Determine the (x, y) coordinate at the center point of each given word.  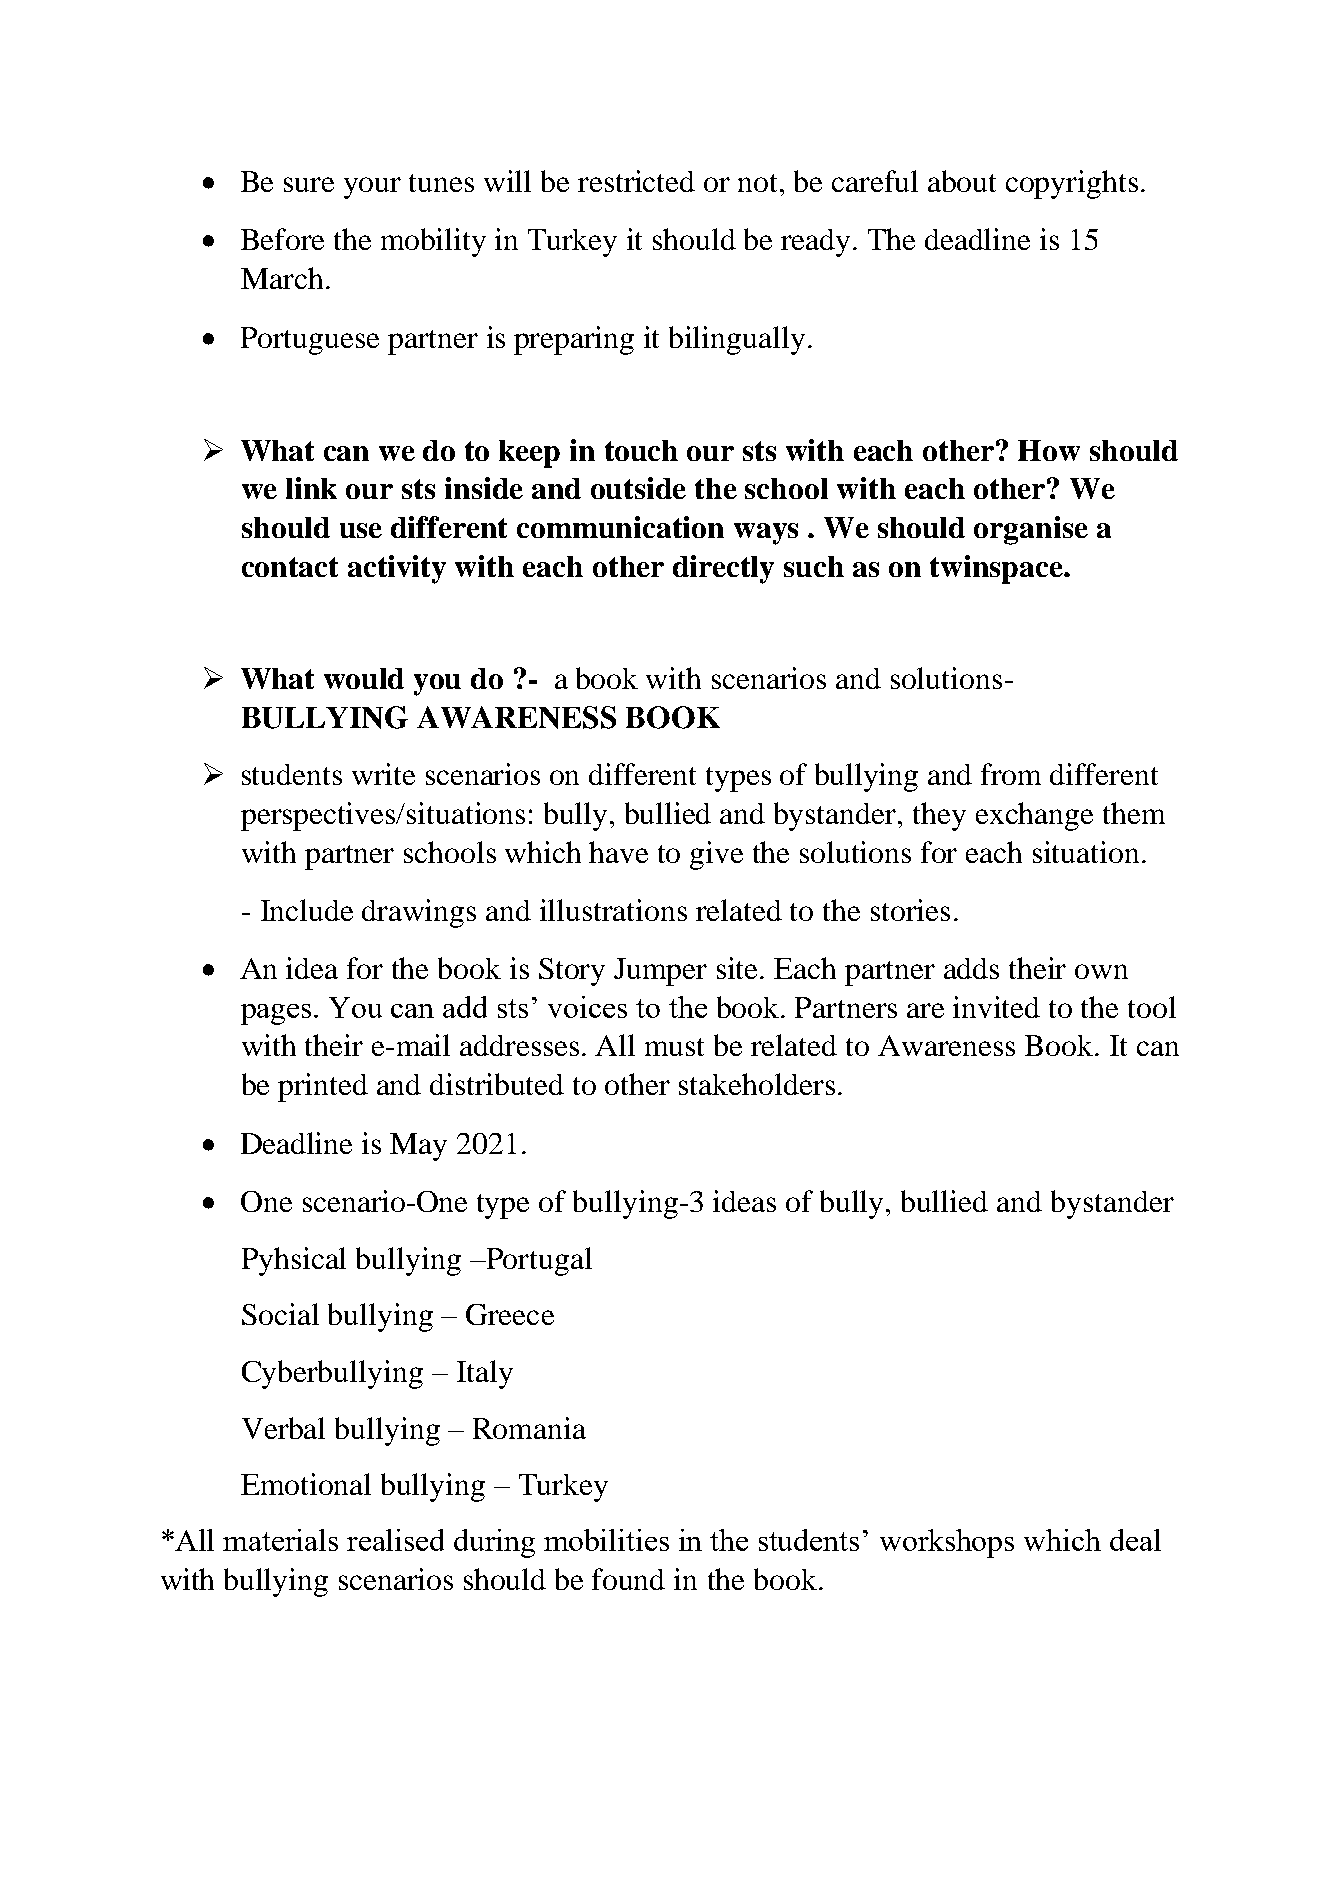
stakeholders (757, 1084)
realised (395, 1540)
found (628, 1579)
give (716, 855)
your (372, 188)
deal (1135, 1540)
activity (397, 569)
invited (996, 1007)
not (759, 183)
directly (723, 569)
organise (1031, 530)
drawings (419, 913)
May (418, 1147)
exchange (1034, 816)
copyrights (1072, 184)
